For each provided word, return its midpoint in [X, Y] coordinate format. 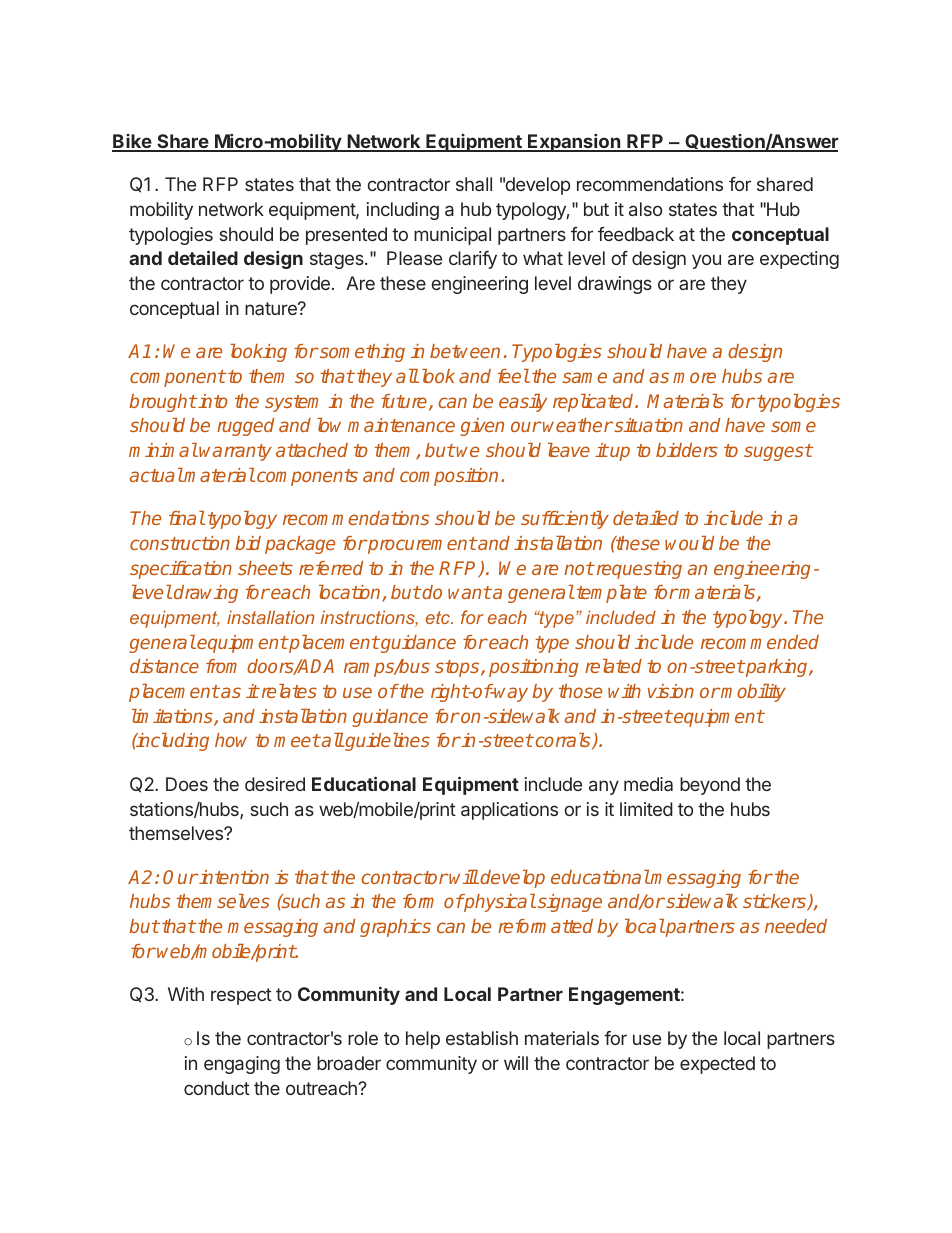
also [645, 209]
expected [717, 1065]
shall [474, 184]
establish [482, 1038]
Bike [132, 142]
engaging [242, 1065]
